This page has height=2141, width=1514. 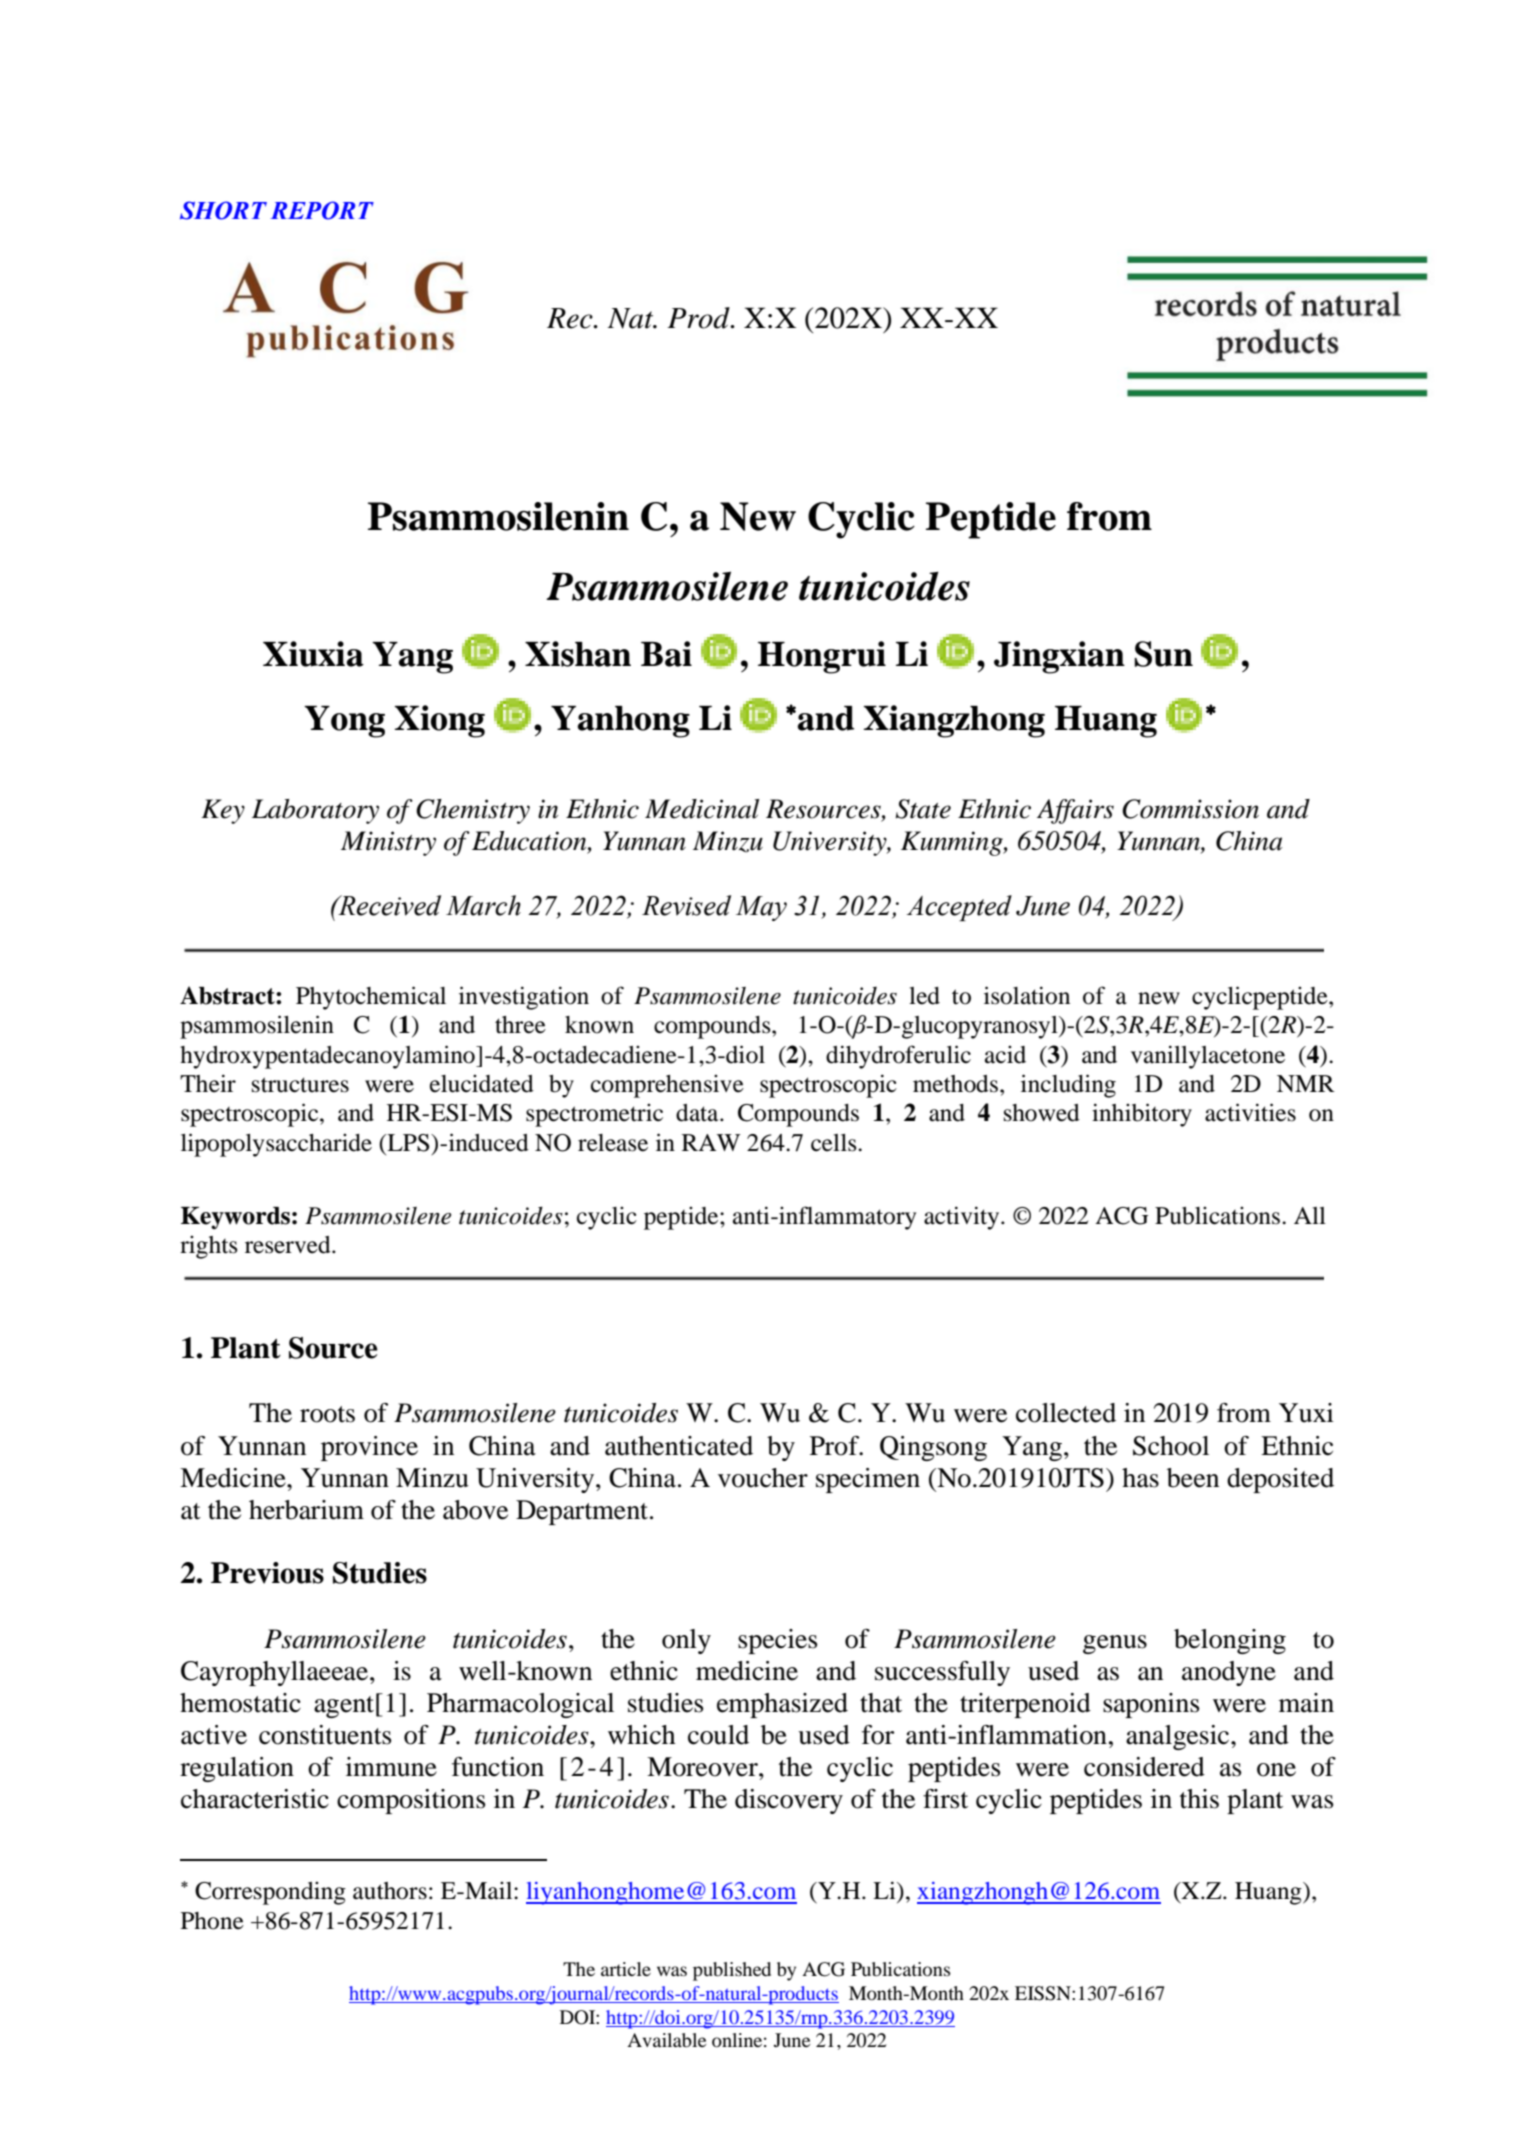 What do you see at coordinates (1163, 654) in the page?
I see `Sun` at bounding box center [1163, 654].
